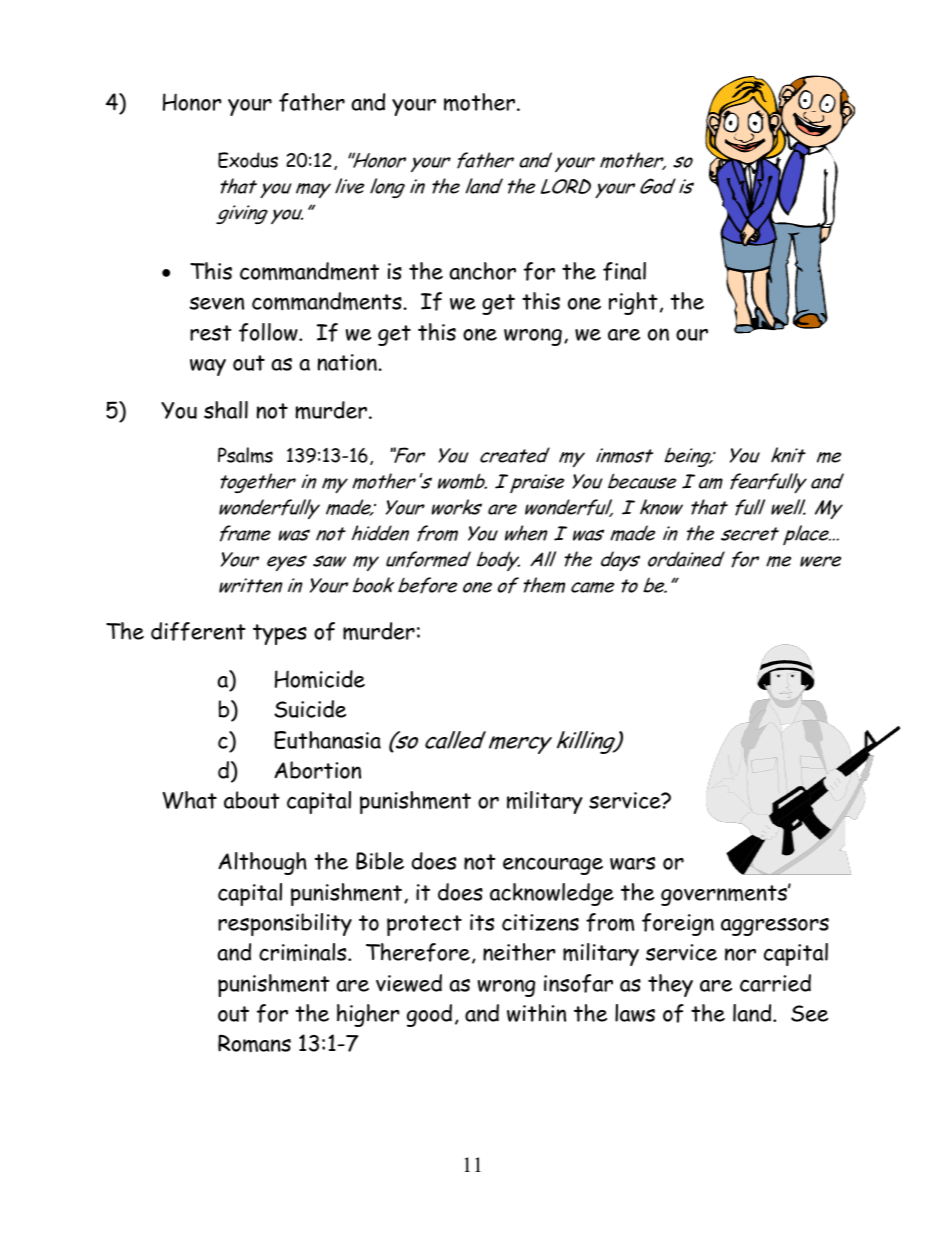 The image size is (952, 1233). What do you see at coordinates (553, 866) in the screenshot?
I see `encourage` at bounding box center [553, 866].
